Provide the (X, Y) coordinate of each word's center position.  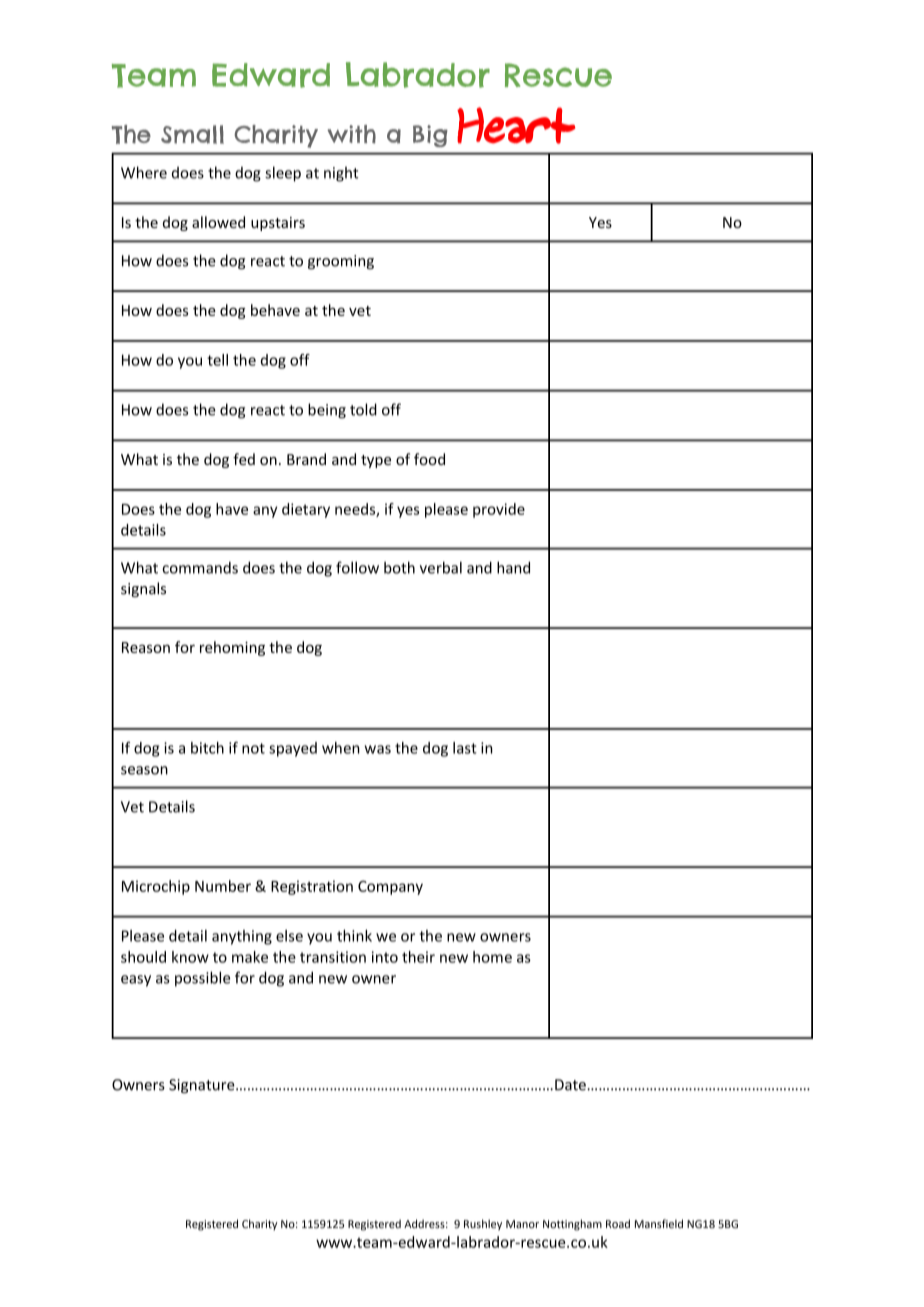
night (341, 174)
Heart (516, 125)
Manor (522, 1224)
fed (244, 459)
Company (390, 887)
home (492, 957)
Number (223, 886)
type (376, 461)
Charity (260, 1224)
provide (499, 510)
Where (144, 172)
